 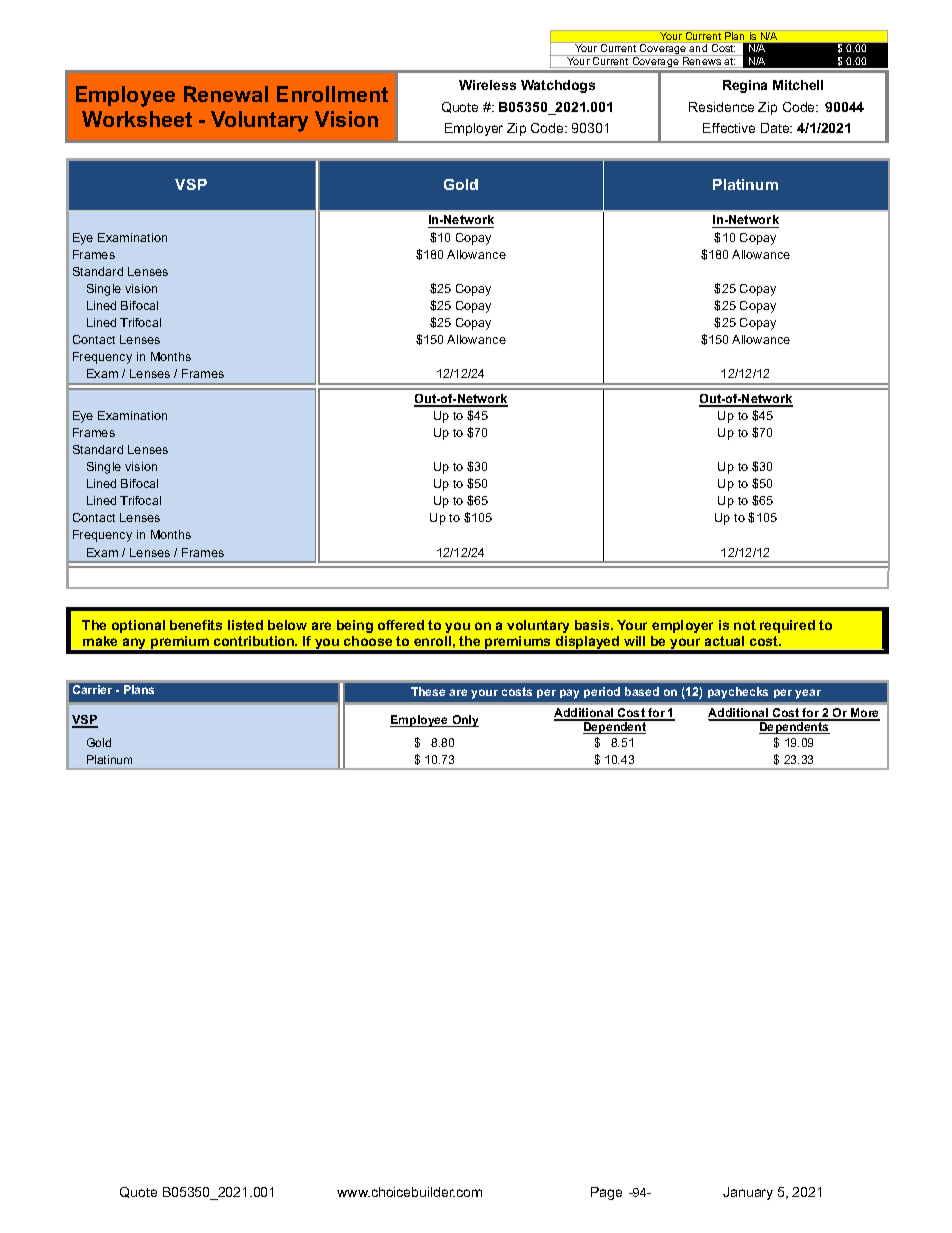 I want to click on benefits, so click(x=196, y=625).
